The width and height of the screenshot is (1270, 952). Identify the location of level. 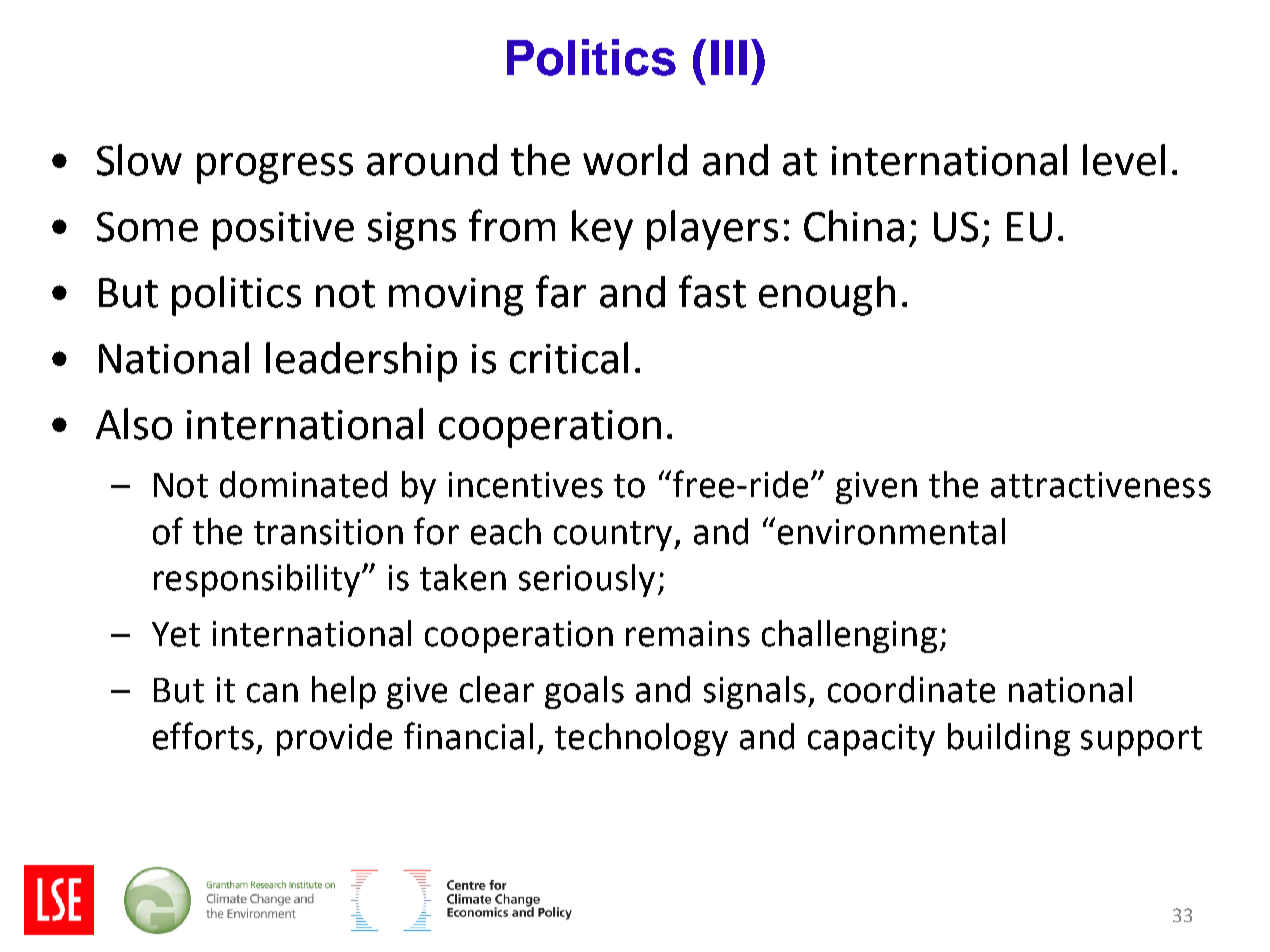
(1124, 160).
